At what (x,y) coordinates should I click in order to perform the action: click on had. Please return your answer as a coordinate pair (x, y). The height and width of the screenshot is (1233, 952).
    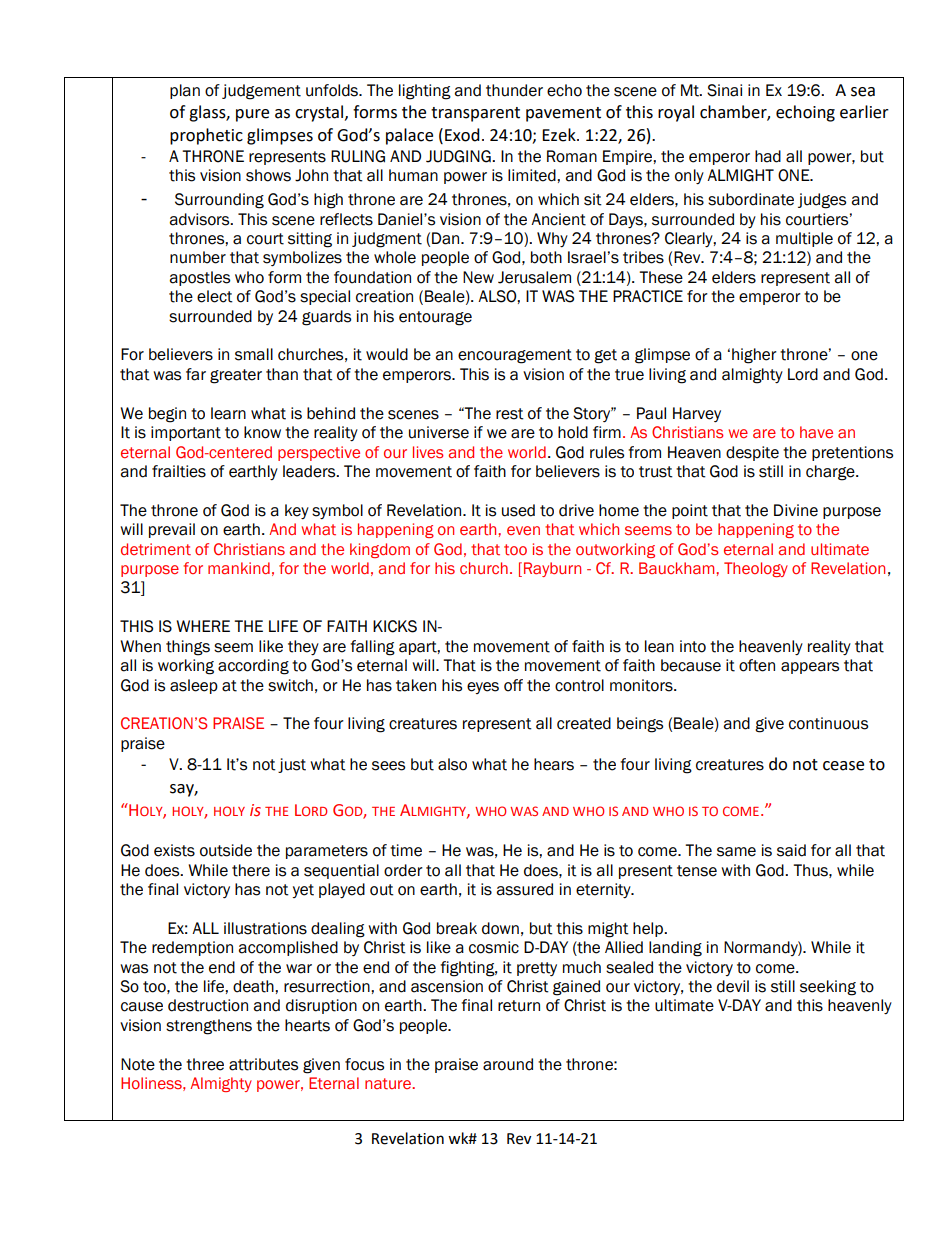
    Looking at the image, I should click on (768, 156).
